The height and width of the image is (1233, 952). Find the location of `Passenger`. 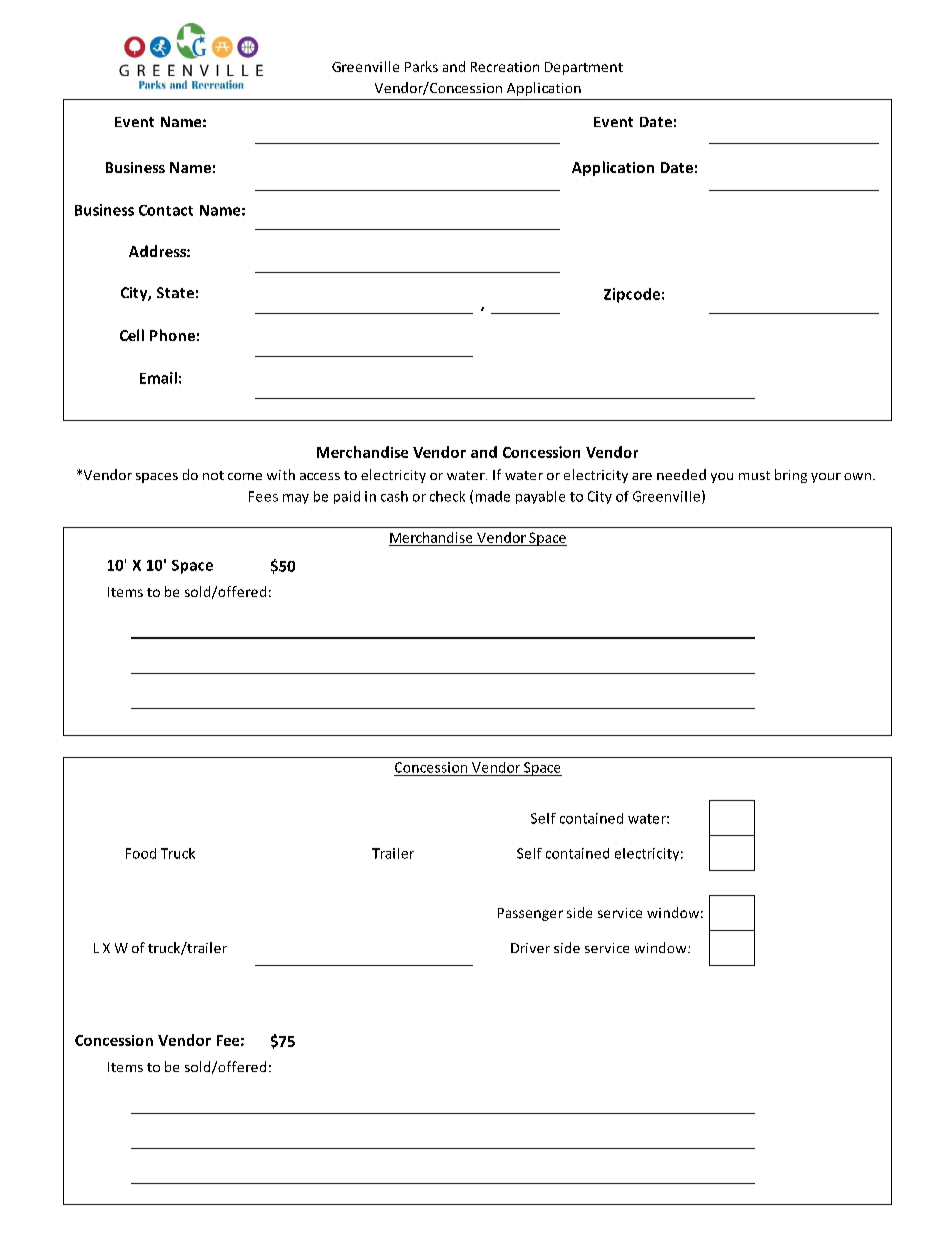

Passenger is located at coordinates (530, 914).
